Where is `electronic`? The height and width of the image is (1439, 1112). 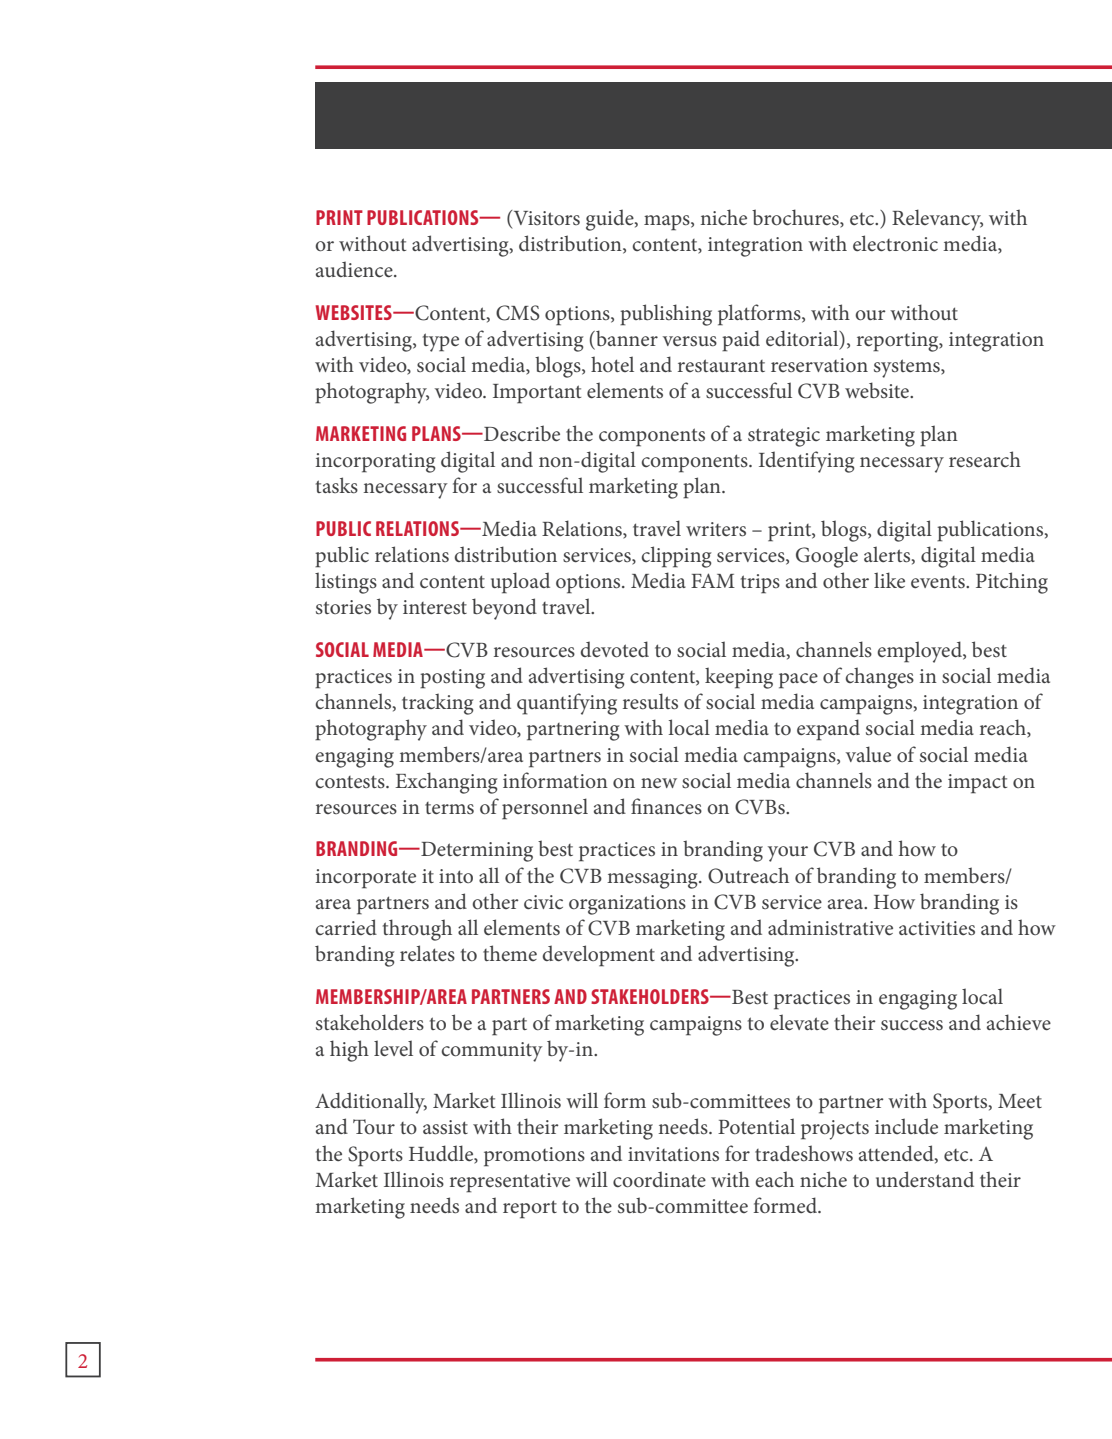
electronic is located at coordinates (895, 243).
